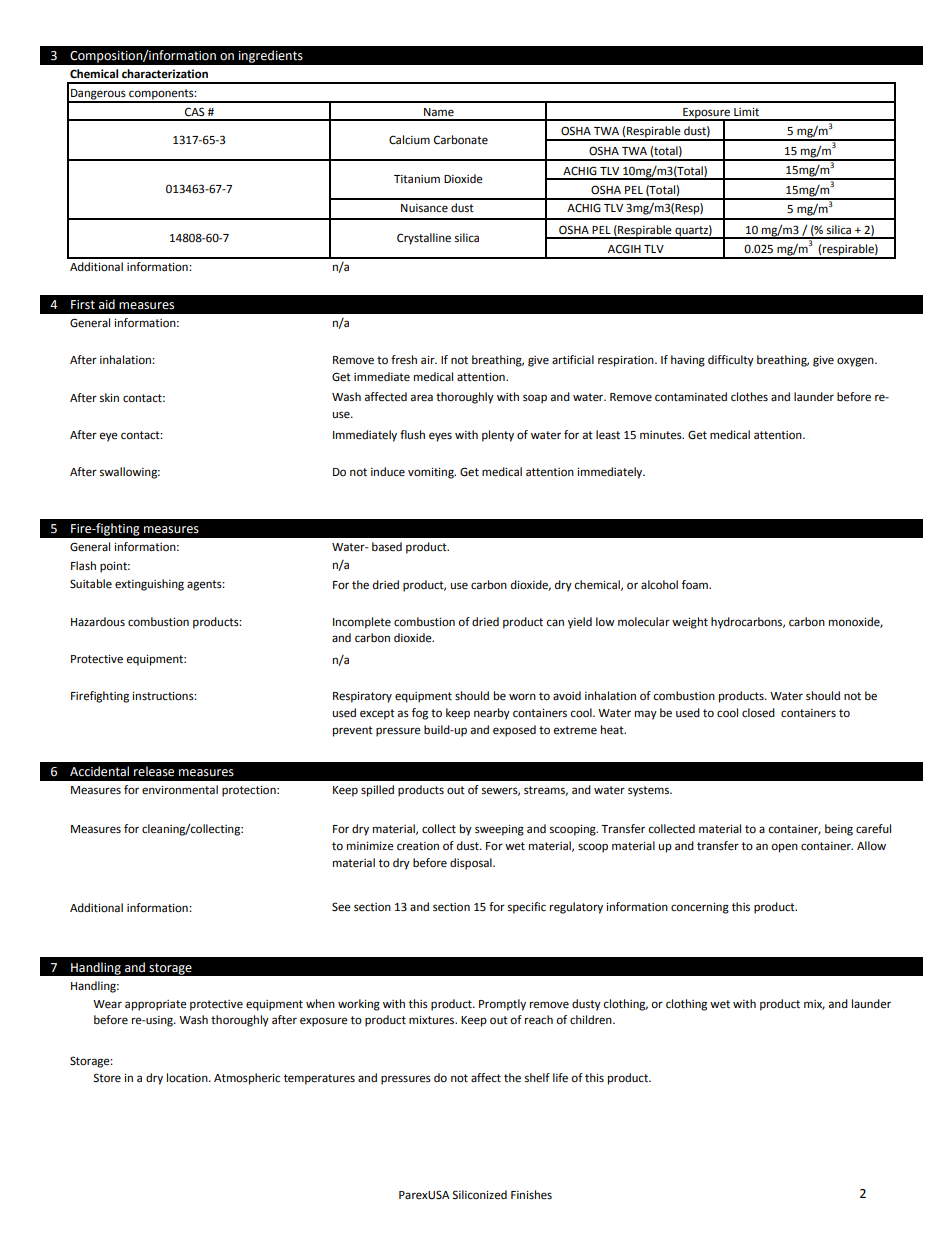 The width and height of the document is (952, 1233). Describe the element at coordinates (195, 112) in the document. I see `CAS` at that location.
